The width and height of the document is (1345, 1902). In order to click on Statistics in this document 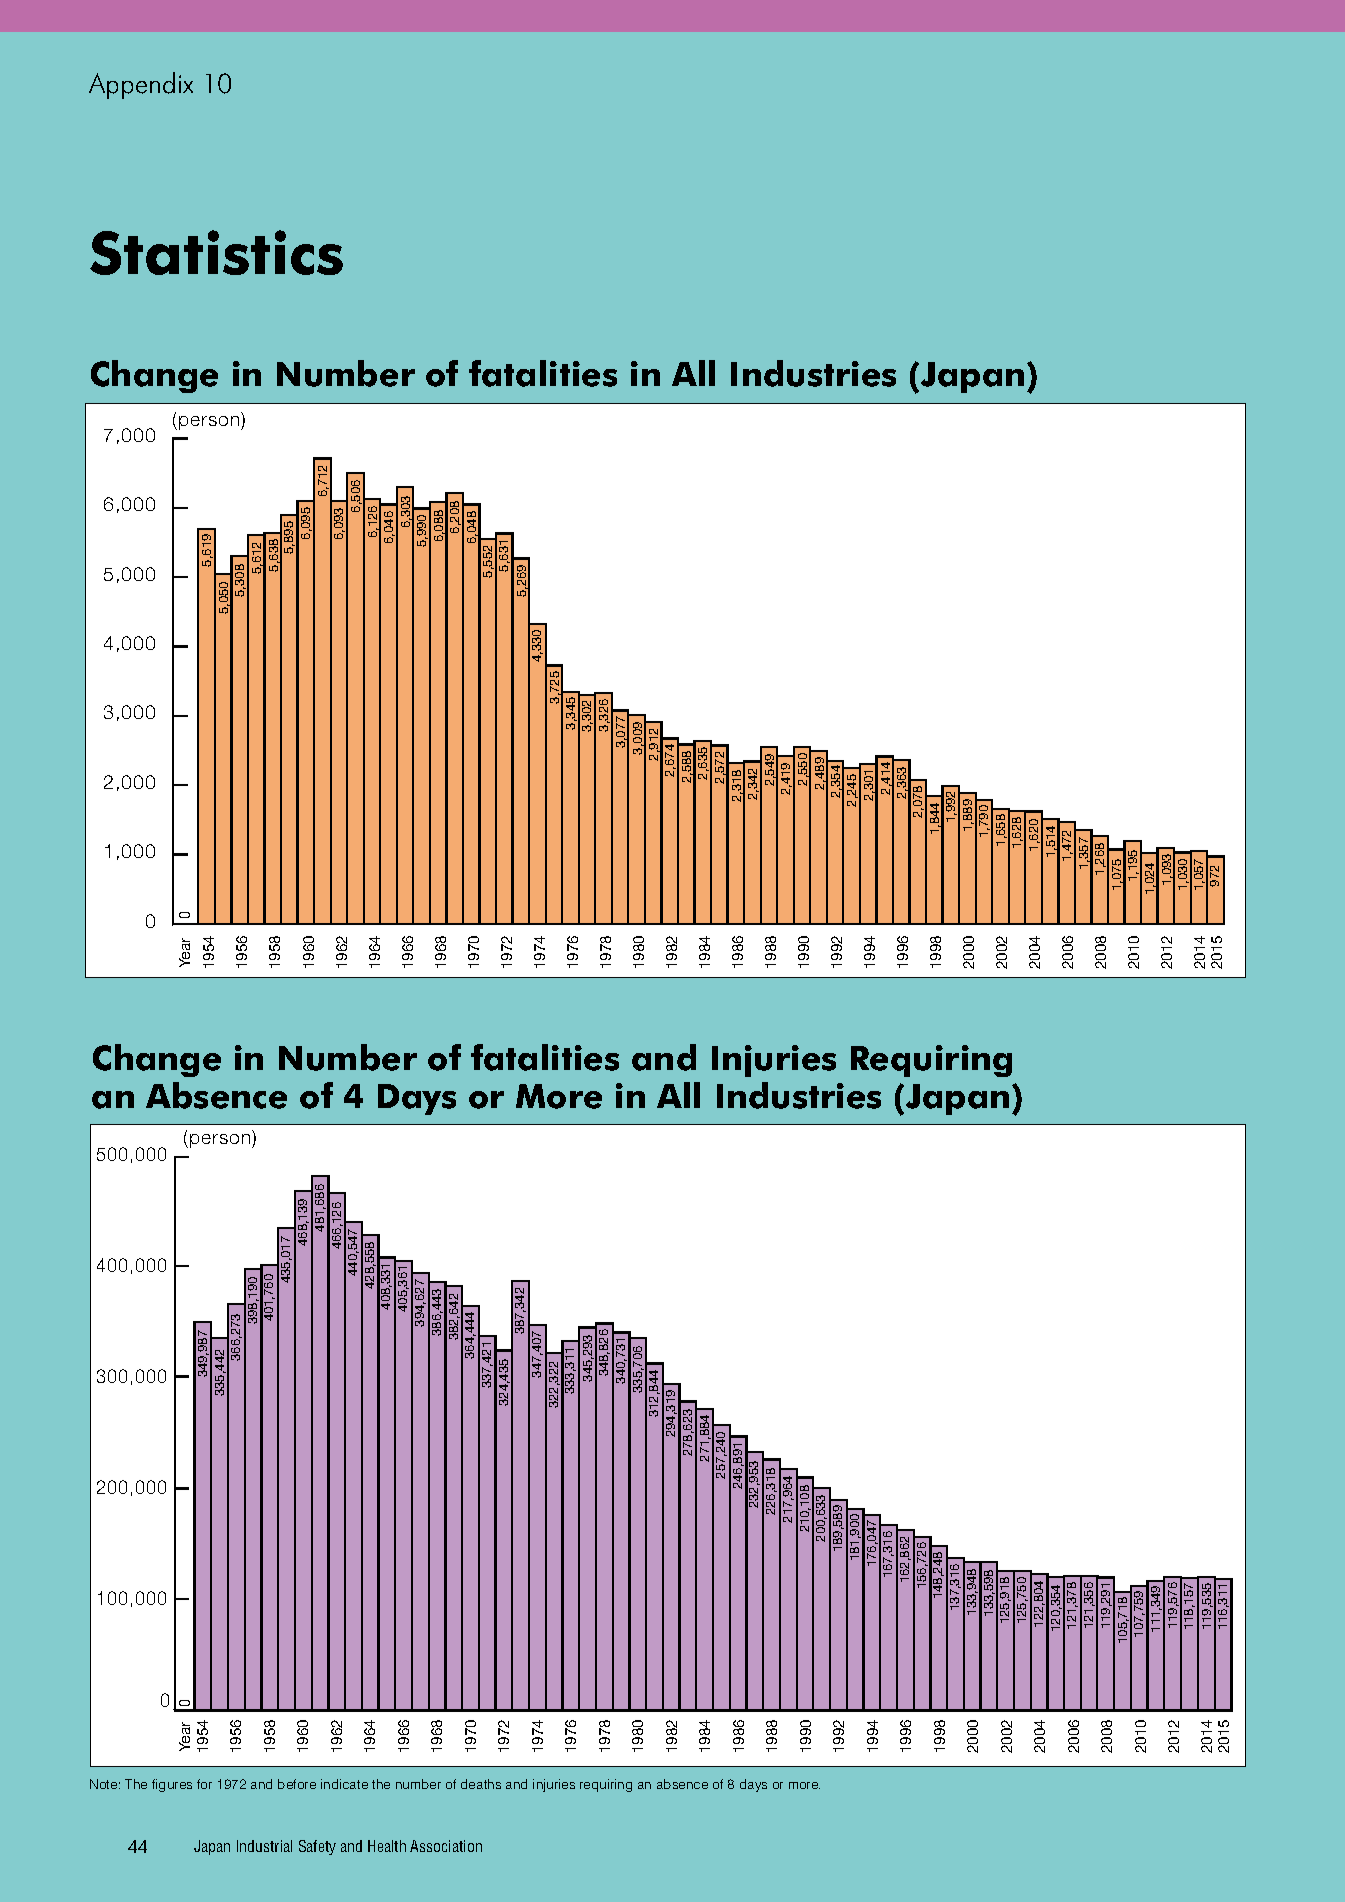, I will do `click(216, 252)`.
